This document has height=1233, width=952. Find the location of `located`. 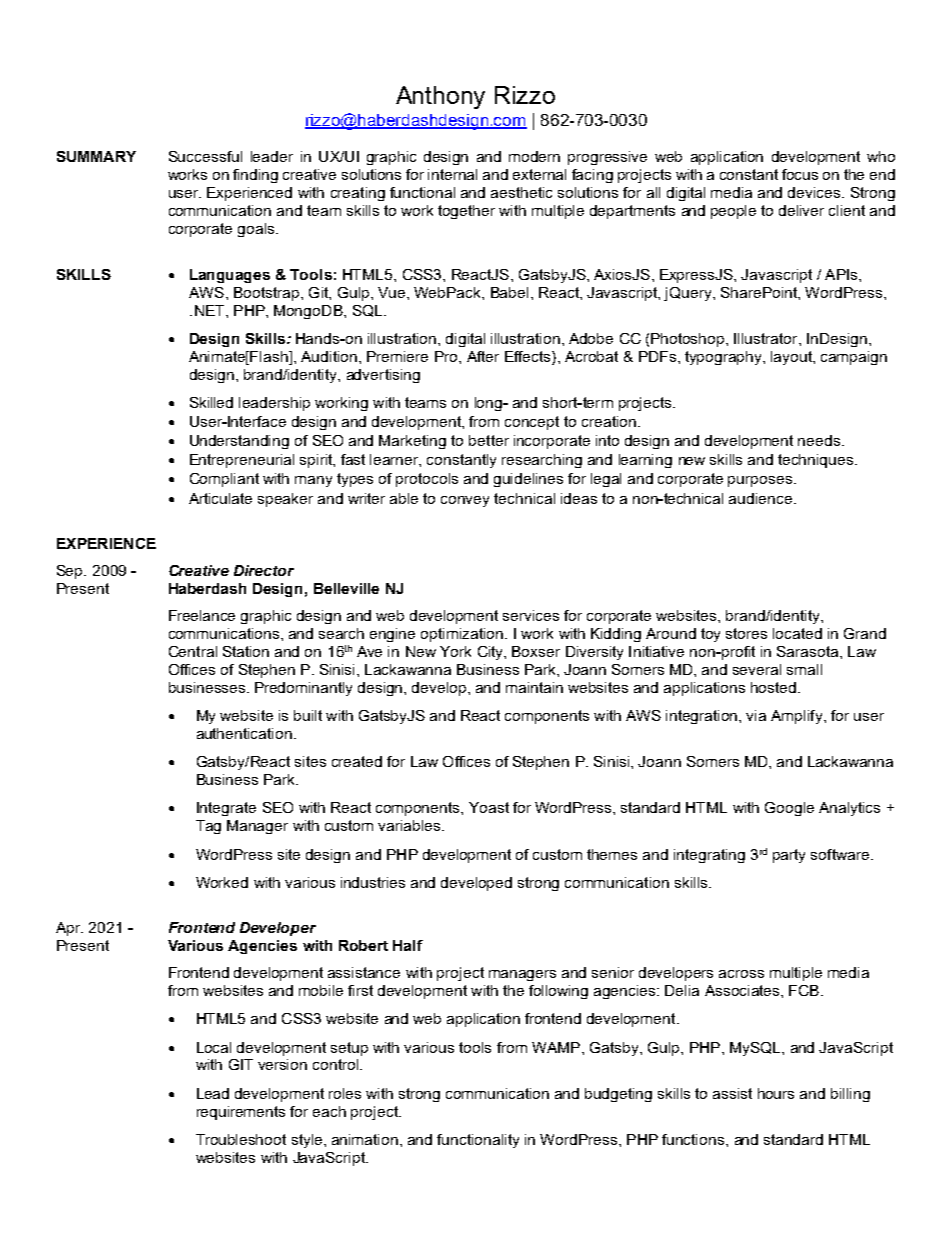

located is located at coordinates (797, 633).
